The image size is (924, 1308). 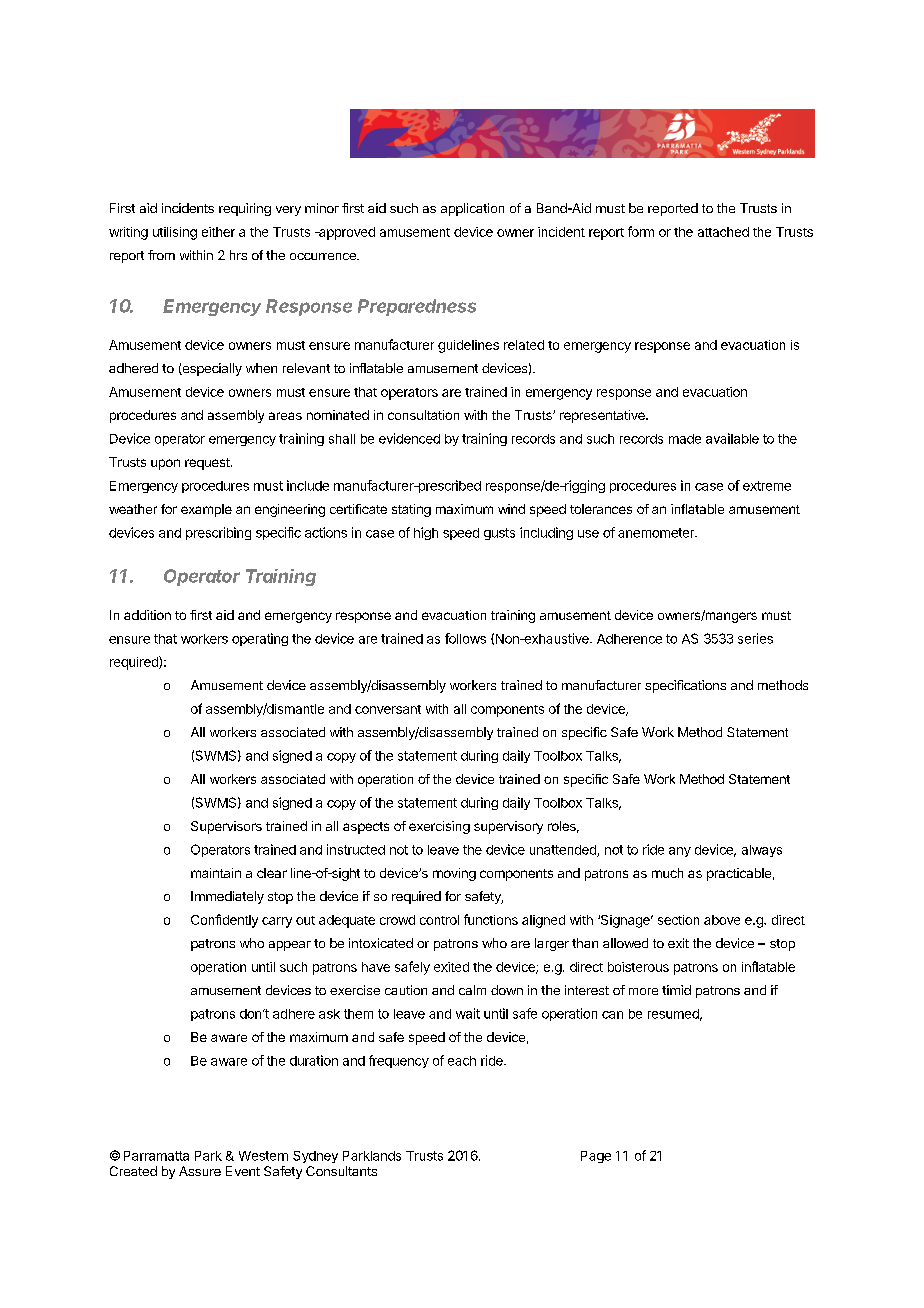 I want to click on Assure, so click(x=200, y=1171).
